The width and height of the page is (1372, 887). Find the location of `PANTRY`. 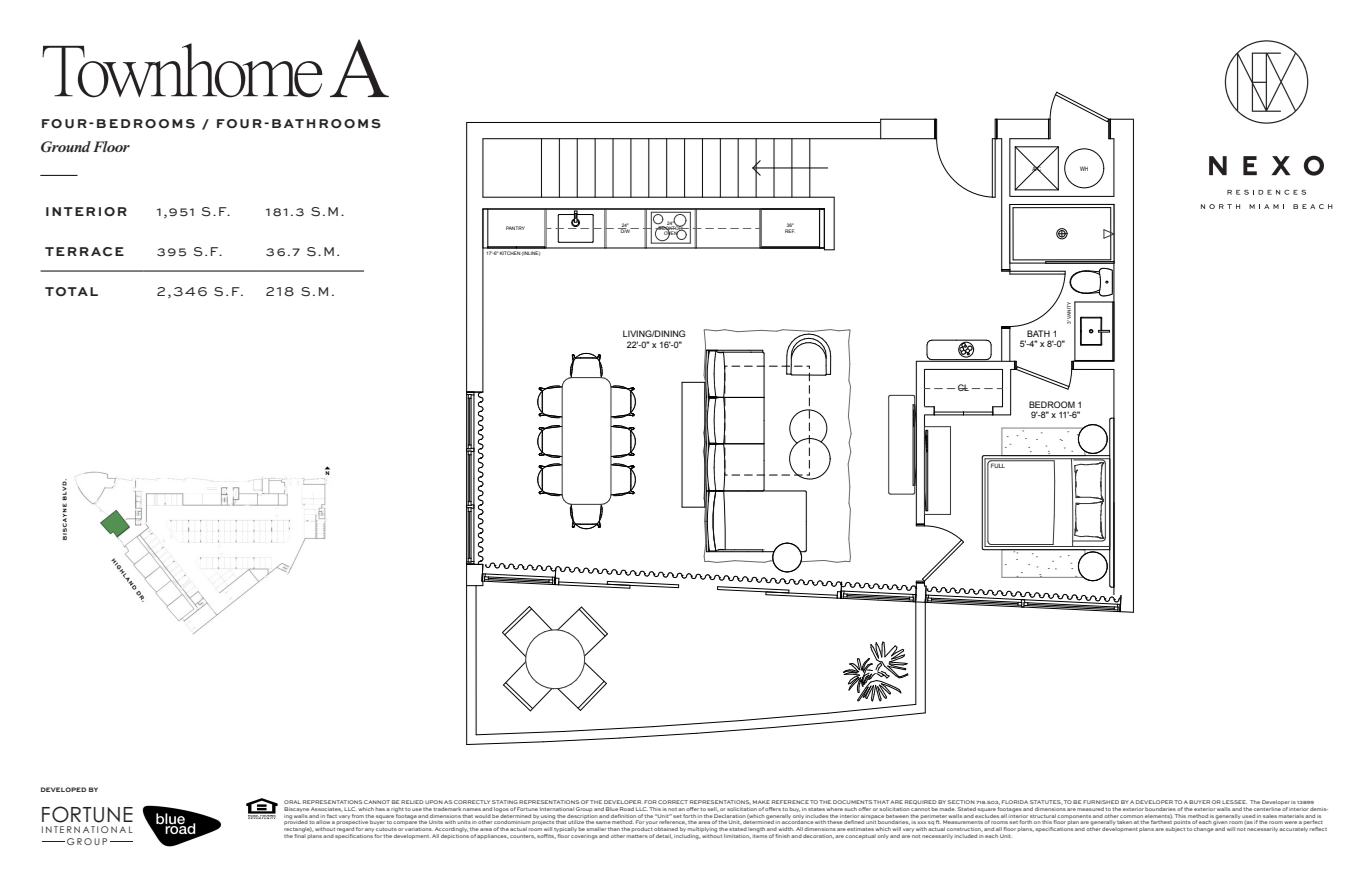

PANTRY is located at coordinates (515, 228).
